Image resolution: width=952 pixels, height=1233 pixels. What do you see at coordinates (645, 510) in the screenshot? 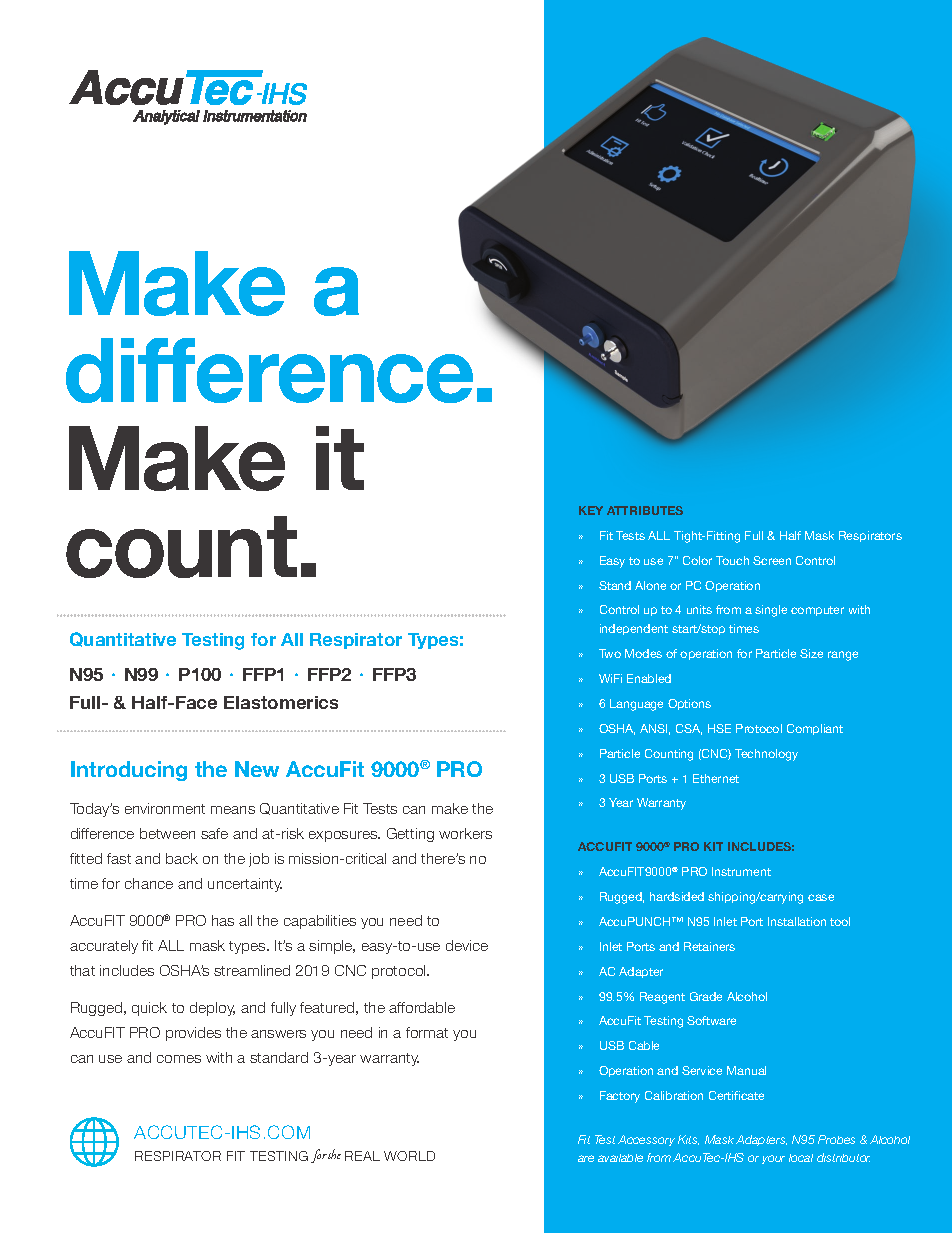
I see `ATTRIBUTES` at bounding box center [645, 510].
